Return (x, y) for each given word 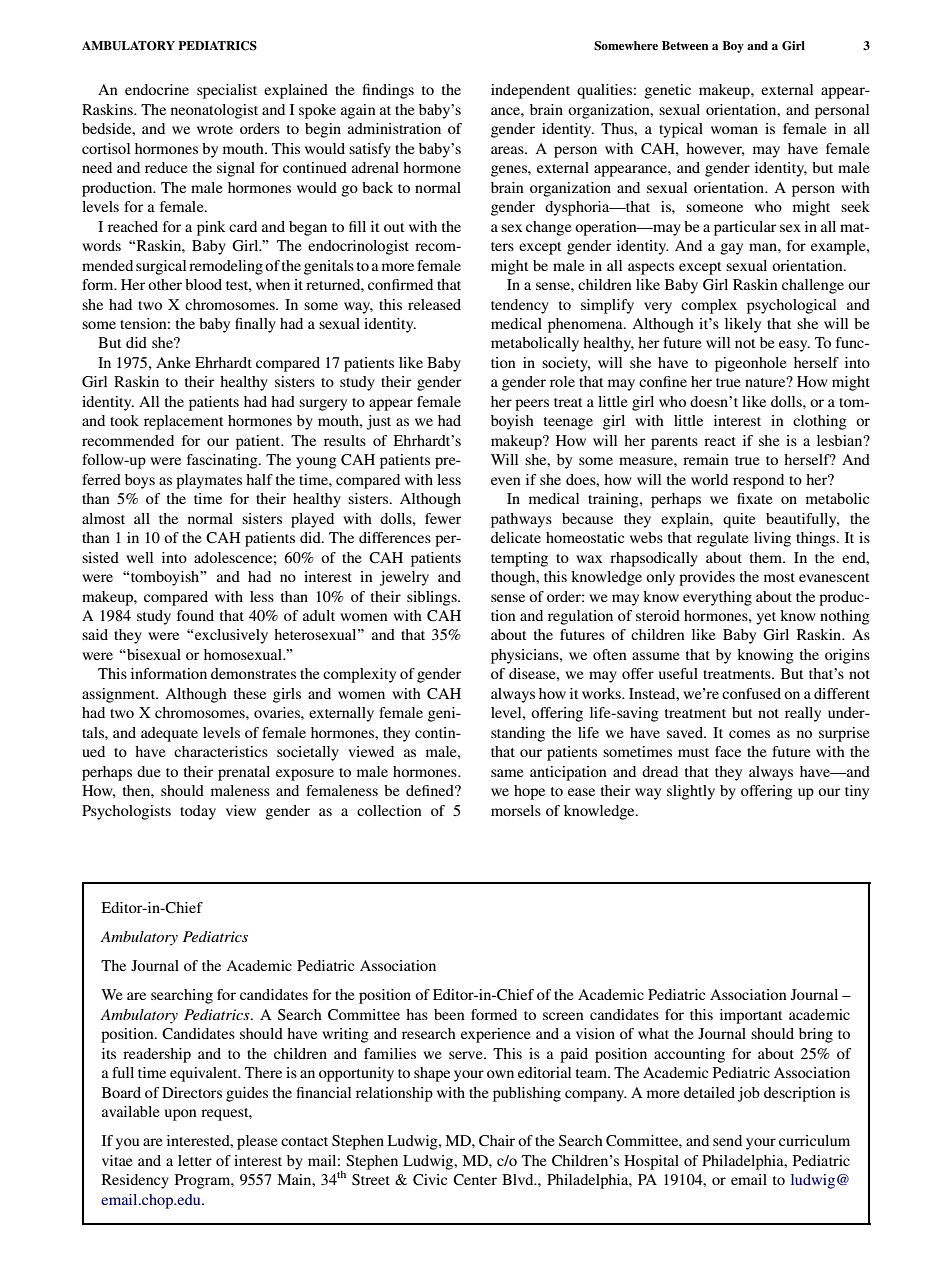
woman (734, 130)
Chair (497, 1140)
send (727, 1140)
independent (530, 91)
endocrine (157, 89)
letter (195, 1160)
